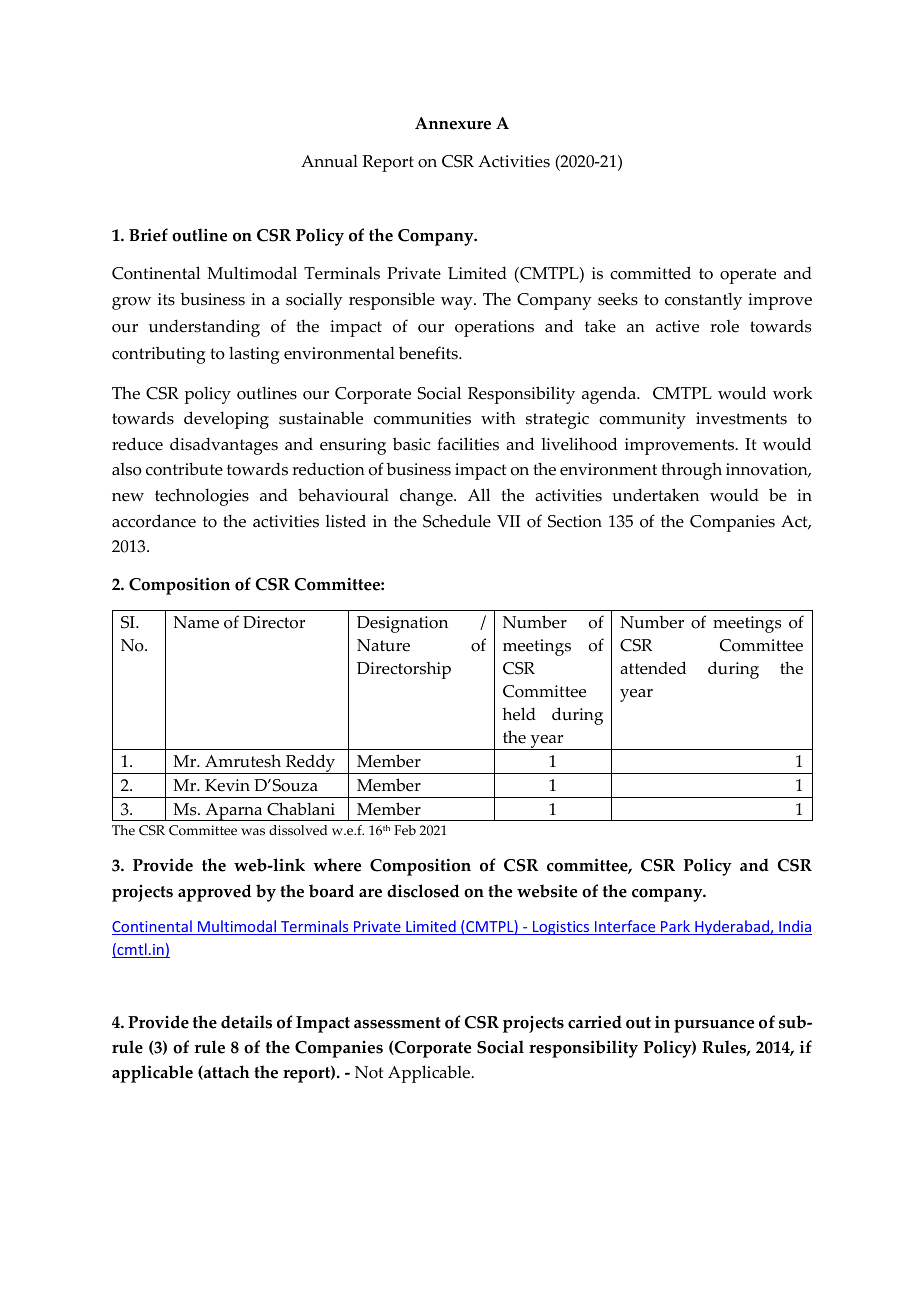 This screenshot has width=924, height=1308. What do you see at coordinates (246, 1022) in the screenshot?
I see `details` at bounding box center [246, 1022].
